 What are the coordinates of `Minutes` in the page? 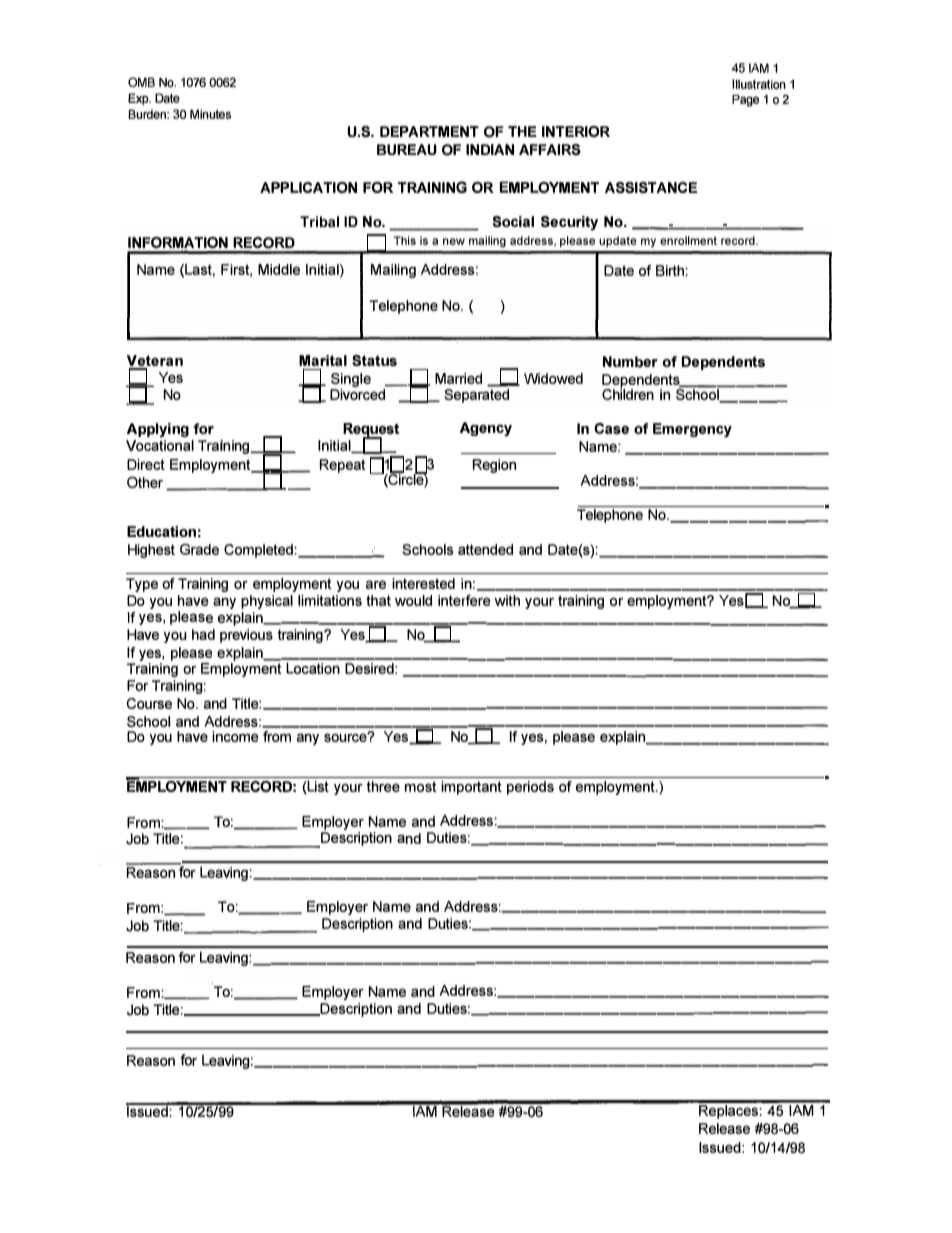 It's located at (210, 114).
